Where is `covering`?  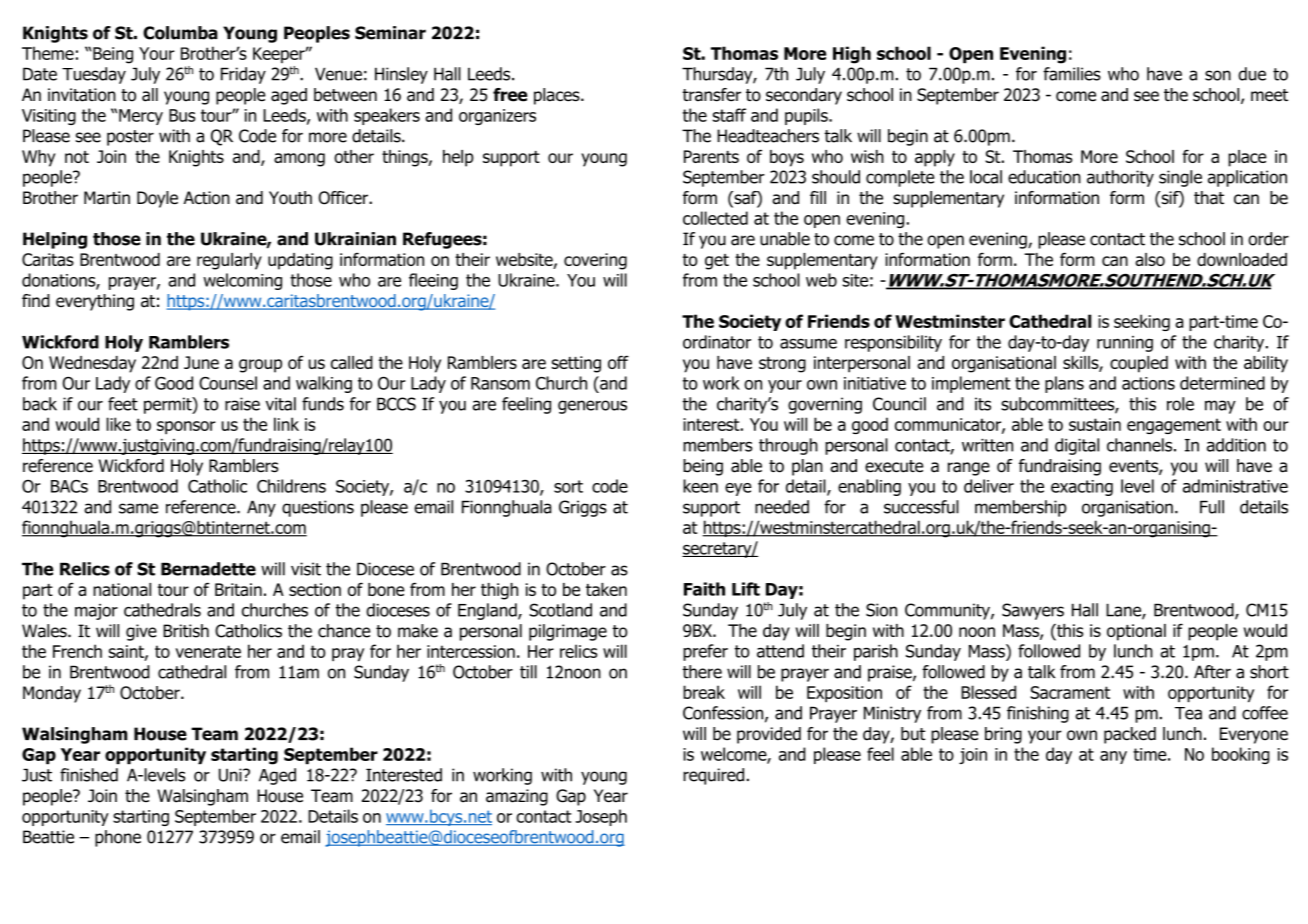 covering is located at coordinates (595, 261).
